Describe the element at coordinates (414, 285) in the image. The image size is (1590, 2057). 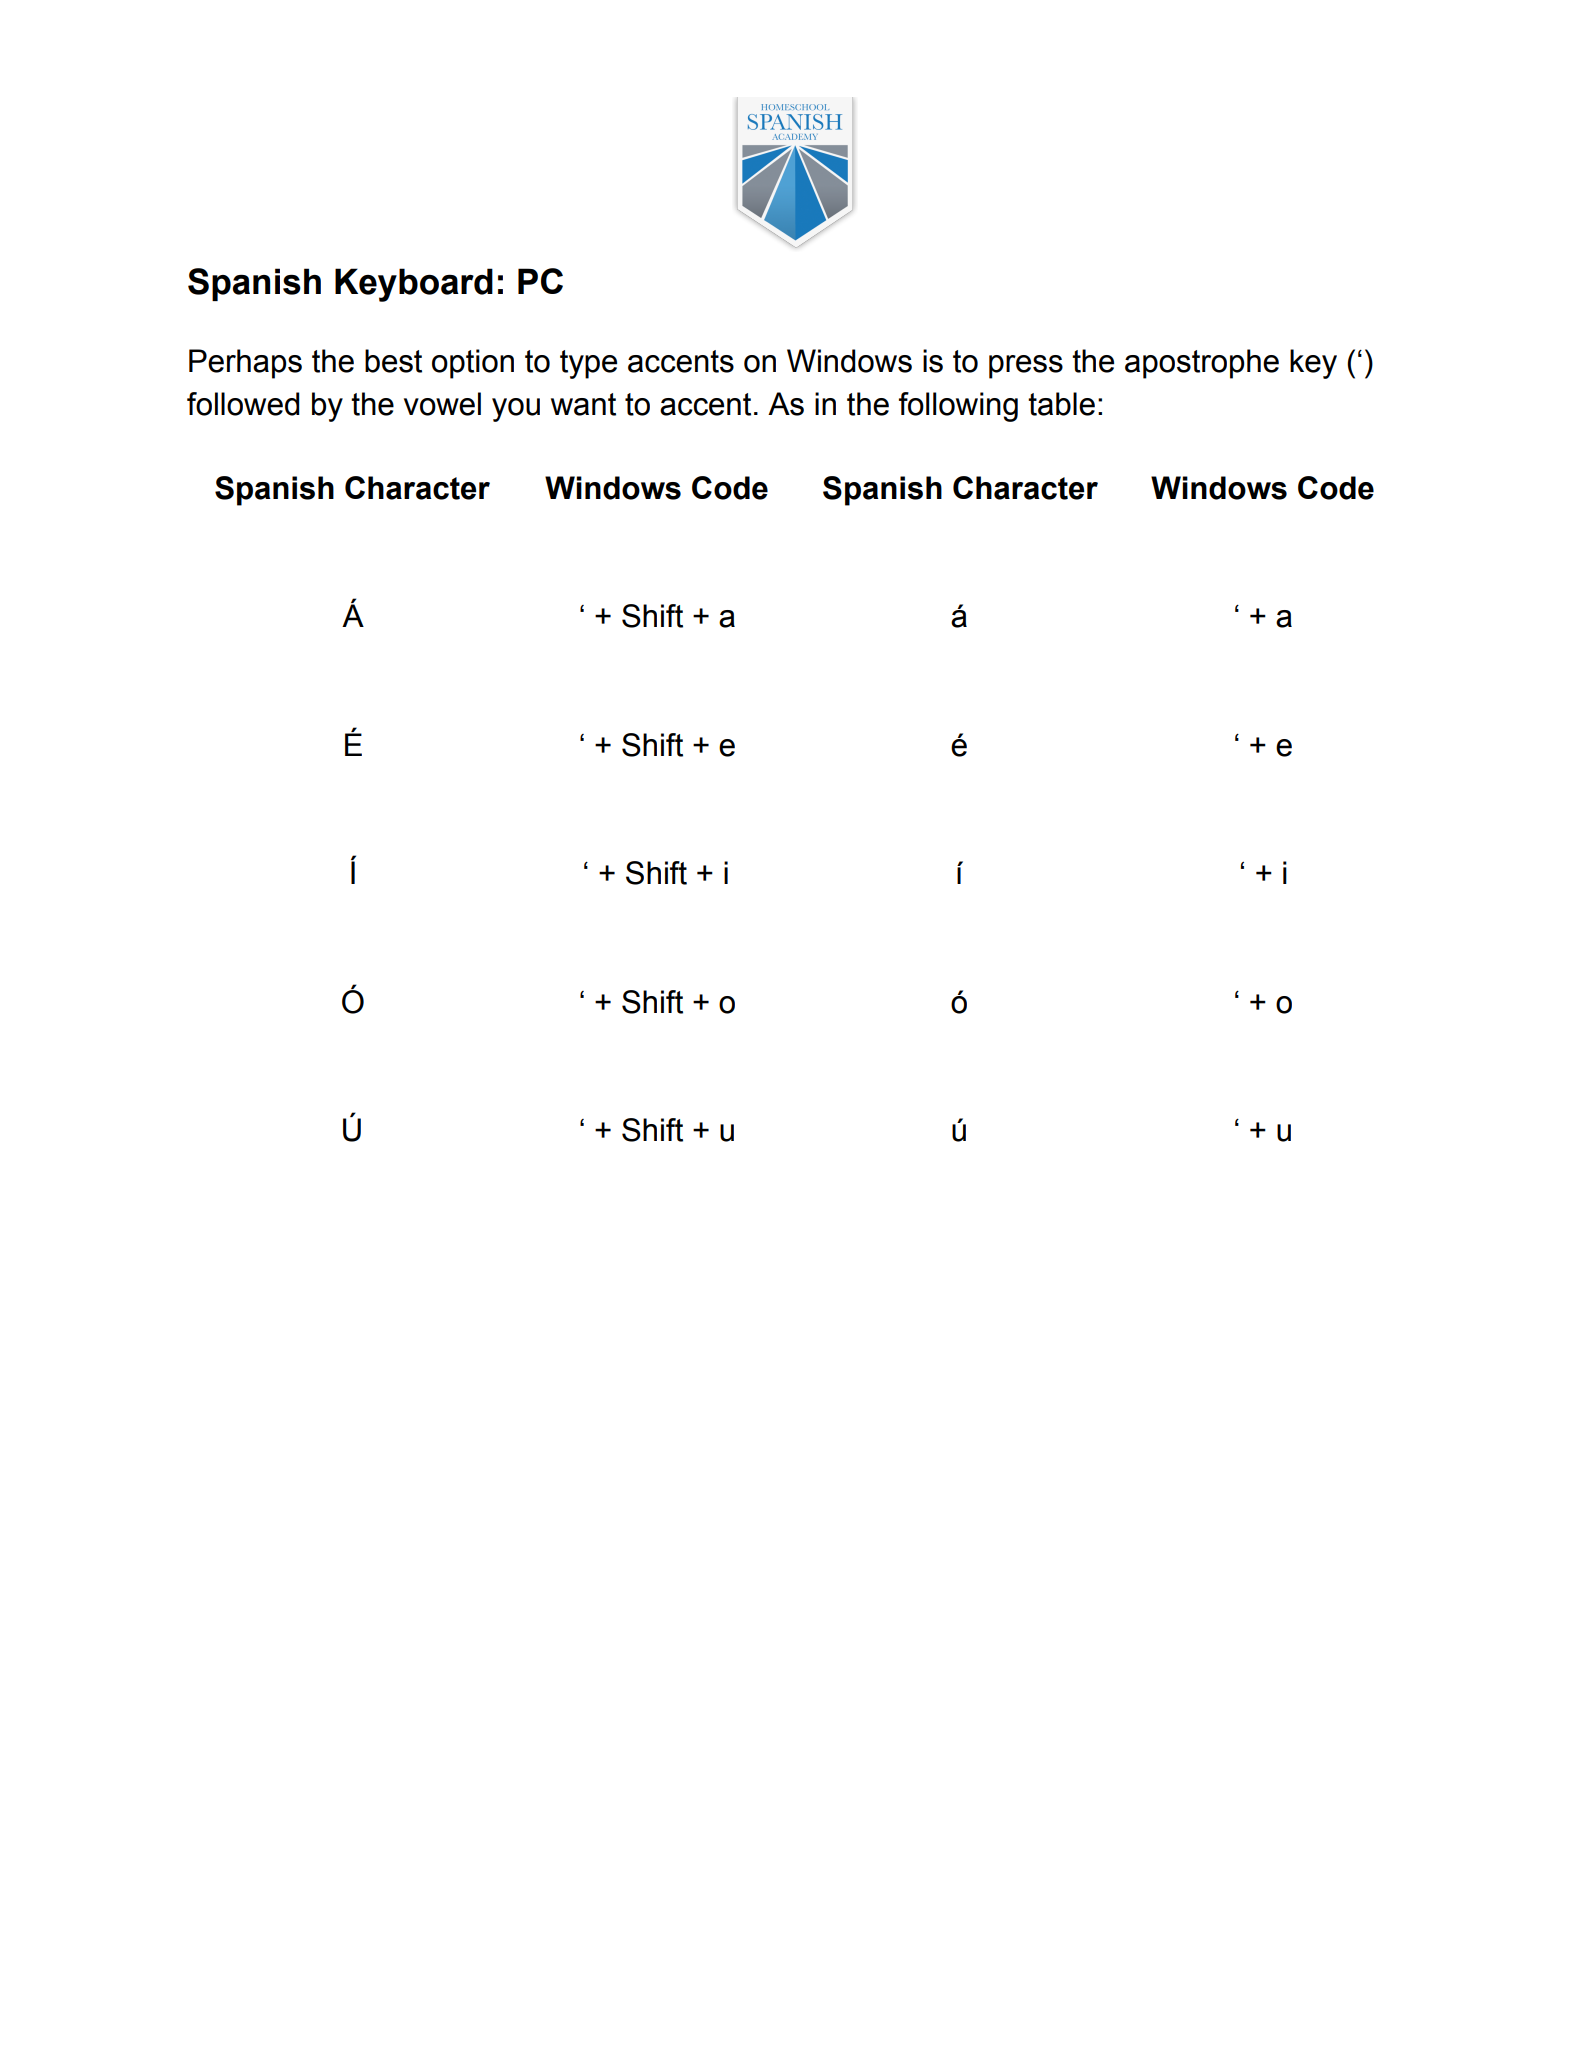
I see `Keyboard` at that location.
